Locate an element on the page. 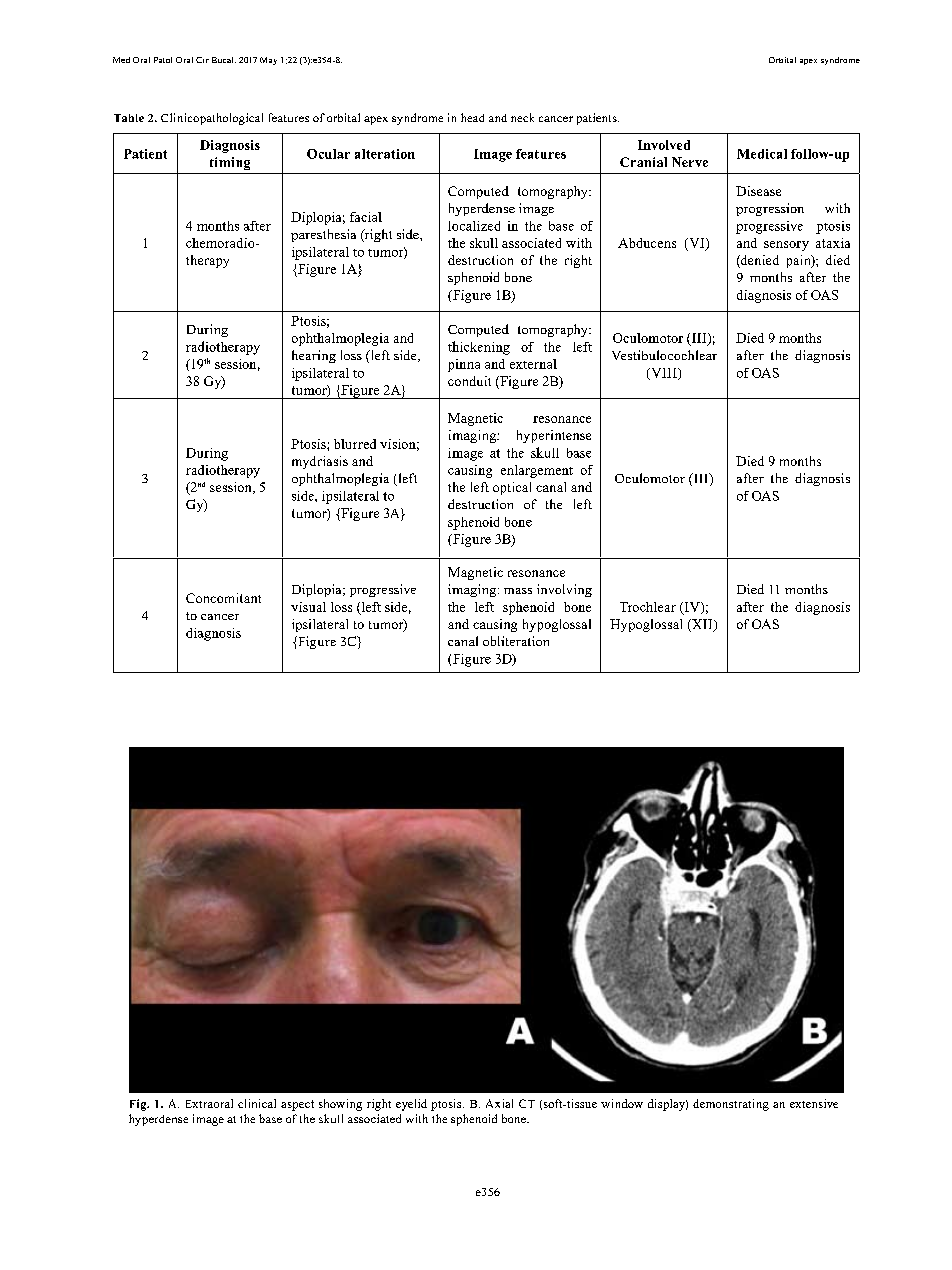 The width and height of the image is (952, 1270). Concomitant is located at coordinates (223, 598).
